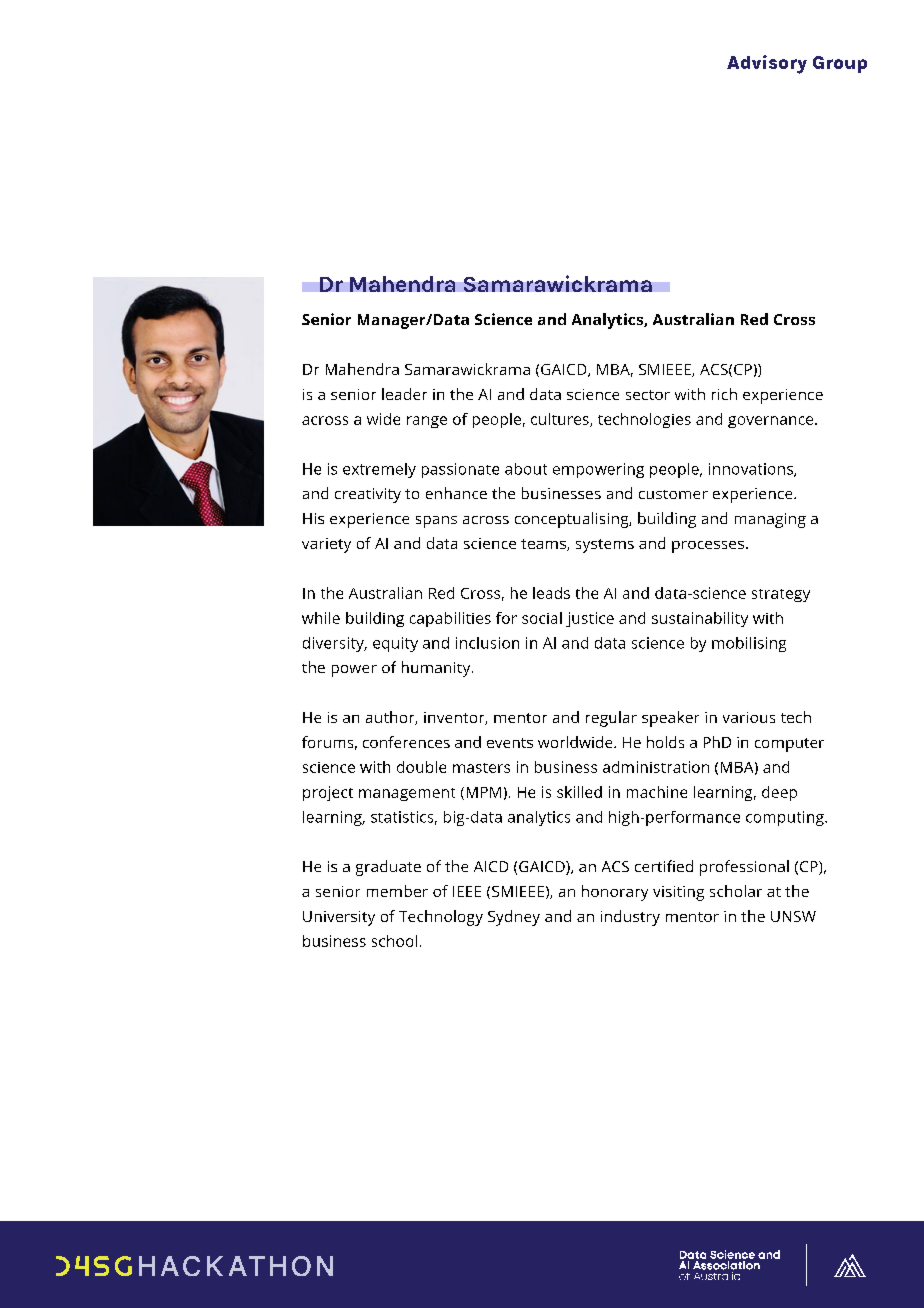  Describe the element at coordinates (840, 64) in the image. I see `Group` at that location.
